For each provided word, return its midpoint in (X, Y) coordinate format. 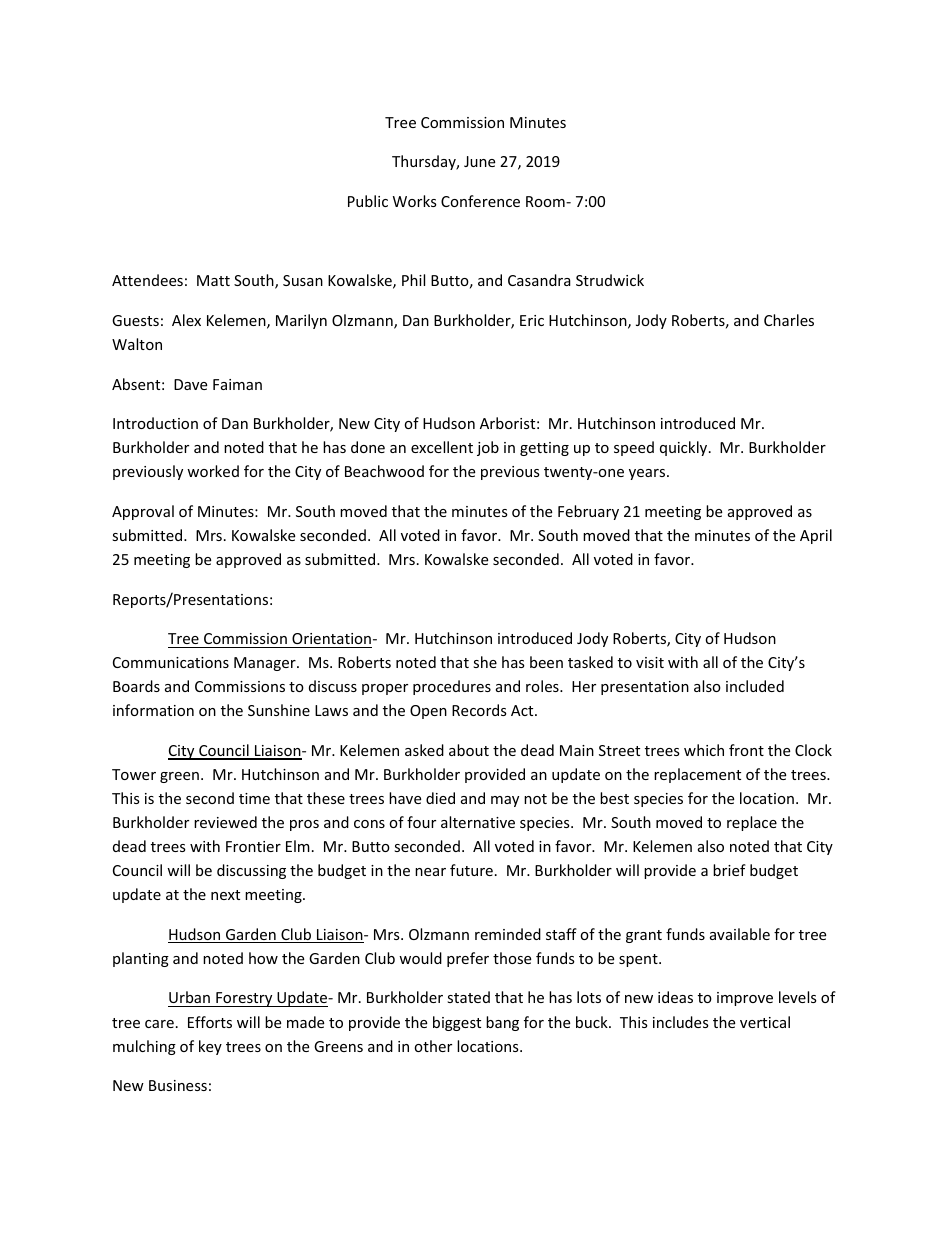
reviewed (225, 822)
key (210, 1047)
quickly (685, 448)
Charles (789, 320)
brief (729, 870)
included (755, 686)
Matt (213, 280)
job (488, 448)
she (485, 662)
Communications (171, 662)
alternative (478, 822)
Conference (480, 201)
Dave (190, 384)
